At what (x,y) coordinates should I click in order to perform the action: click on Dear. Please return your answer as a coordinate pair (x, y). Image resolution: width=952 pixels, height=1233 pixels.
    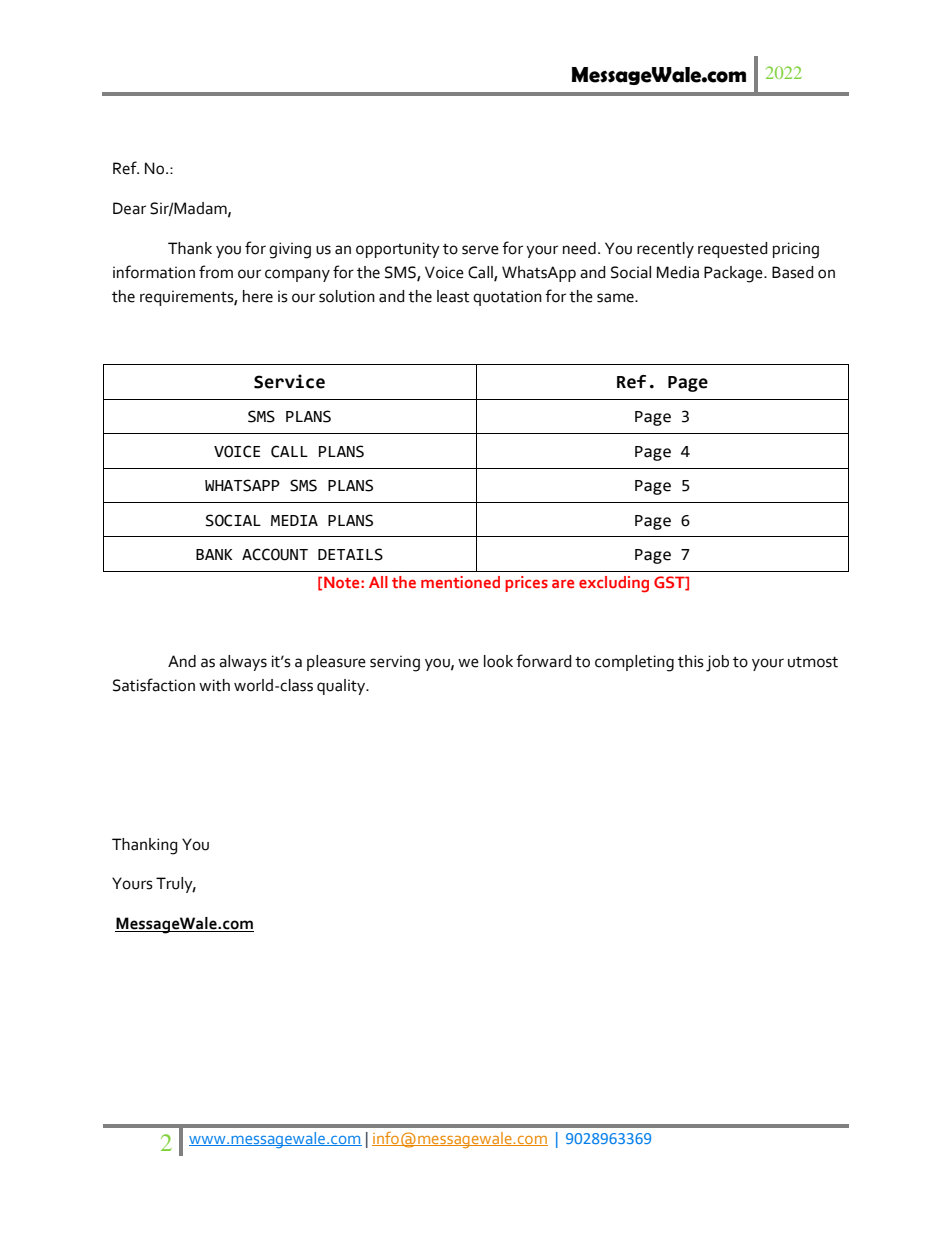
    Looking at the image, I should click on (129, 208).
